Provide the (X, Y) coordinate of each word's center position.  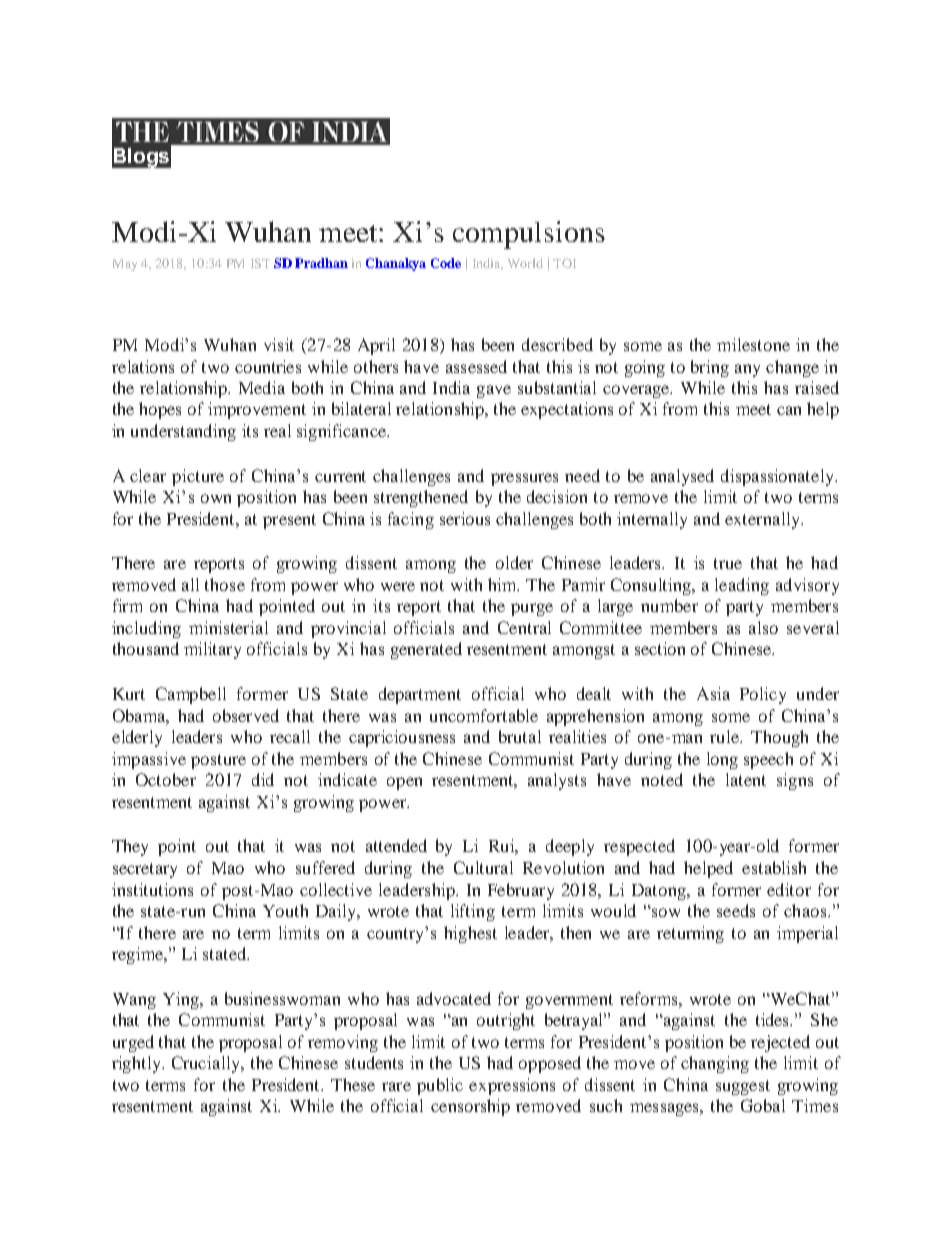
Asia (713, 693)
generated (426, 650)
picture (198, 477)
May (125, 265)
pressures (524, 479)
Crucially (207, 1064)
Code (446, 263)
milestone (753, 344)
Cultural (483, 867)
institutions (152, 889)
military (212, 650)
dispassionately (779, 477)
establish (774, 867)
